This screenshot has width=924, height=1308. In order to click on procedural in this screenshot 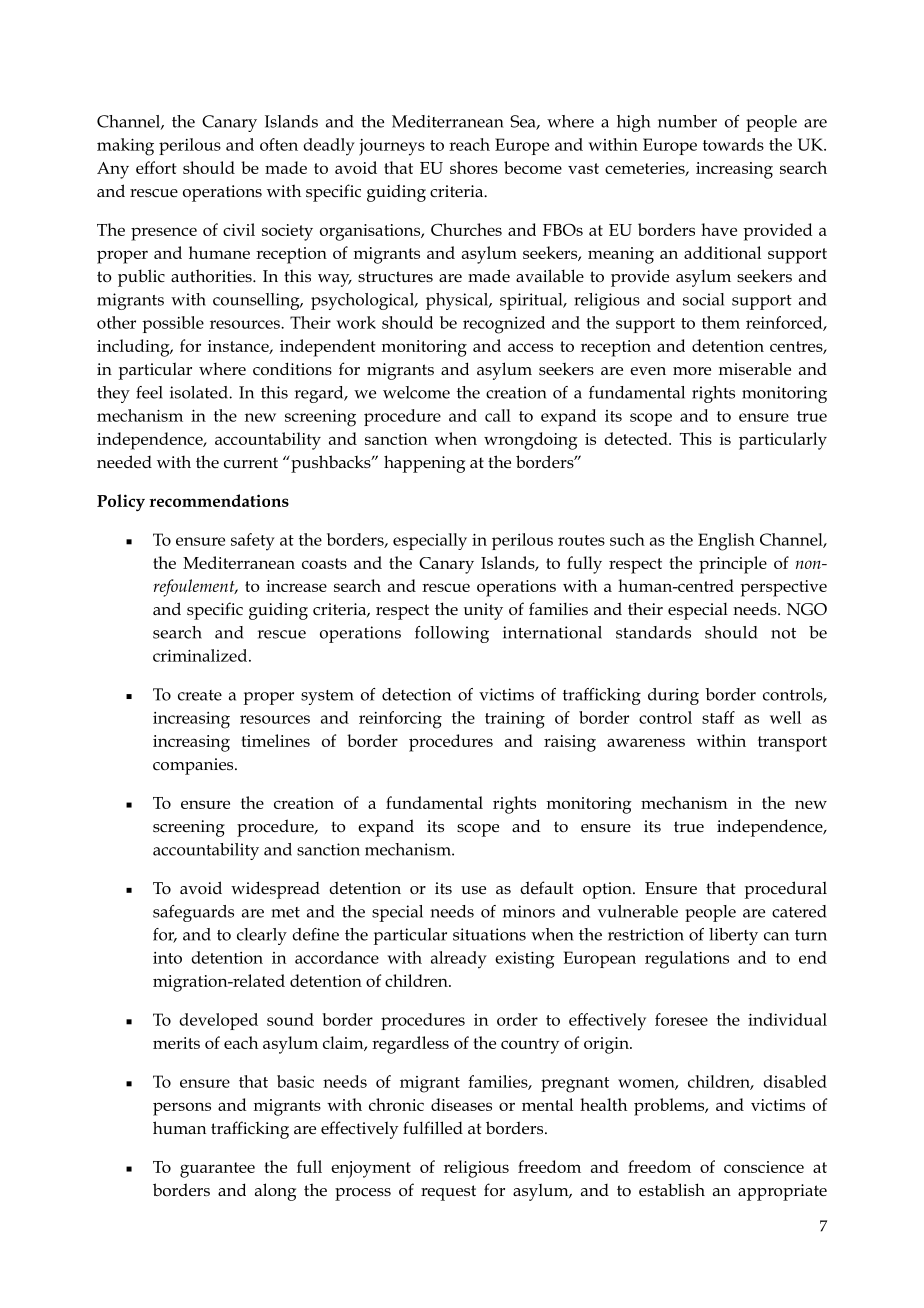, I will do `click(786, 890)`.
